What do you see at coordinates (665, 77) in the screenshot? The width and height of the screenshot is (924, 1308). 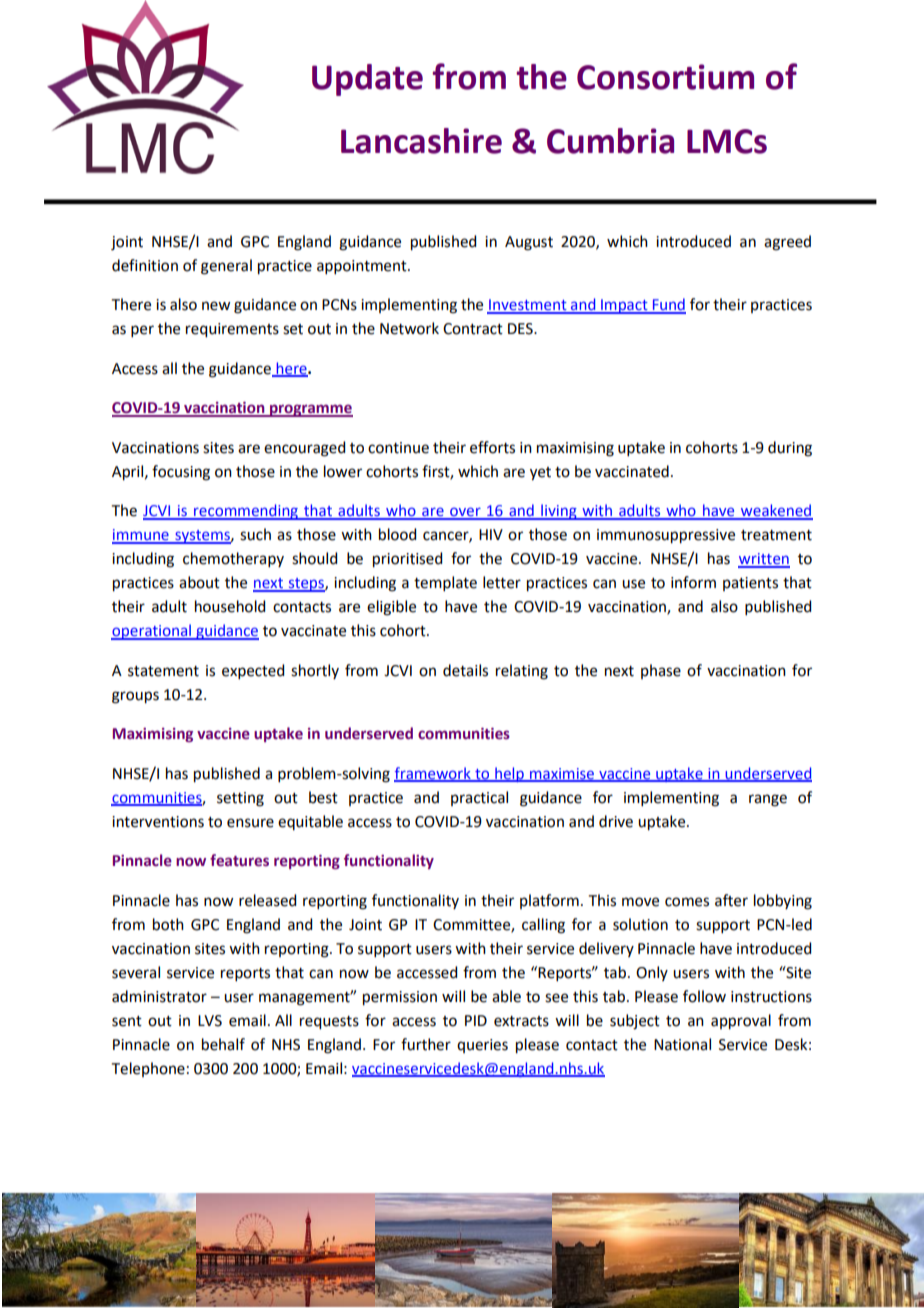 I see `Consortium` at bounding box center [665, 77].
